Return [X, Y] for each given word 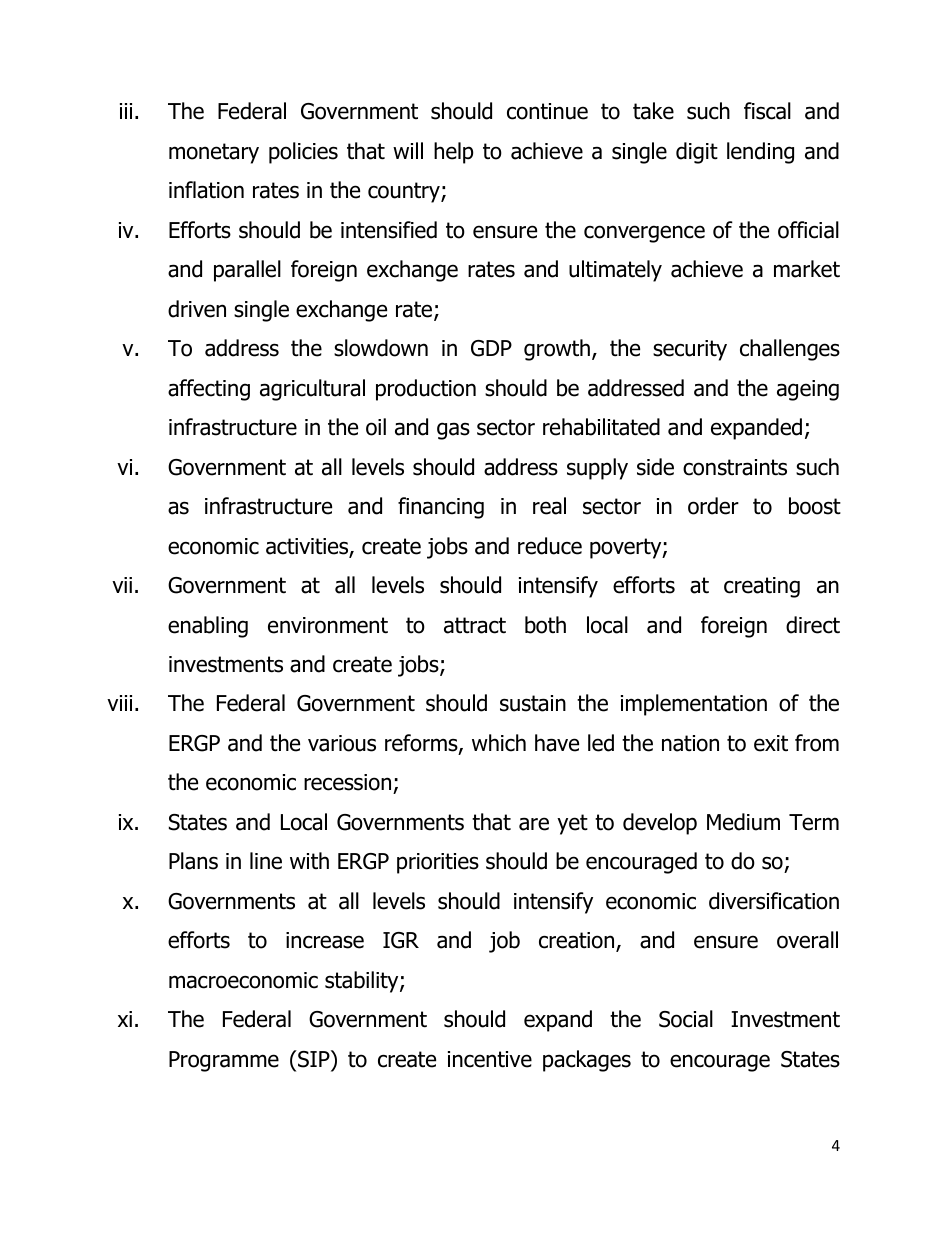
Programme [224, 1061]
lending [760, 153]
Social [686, 1019]
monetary [214, 153]
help [453, 153]
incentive [490, 1059]
